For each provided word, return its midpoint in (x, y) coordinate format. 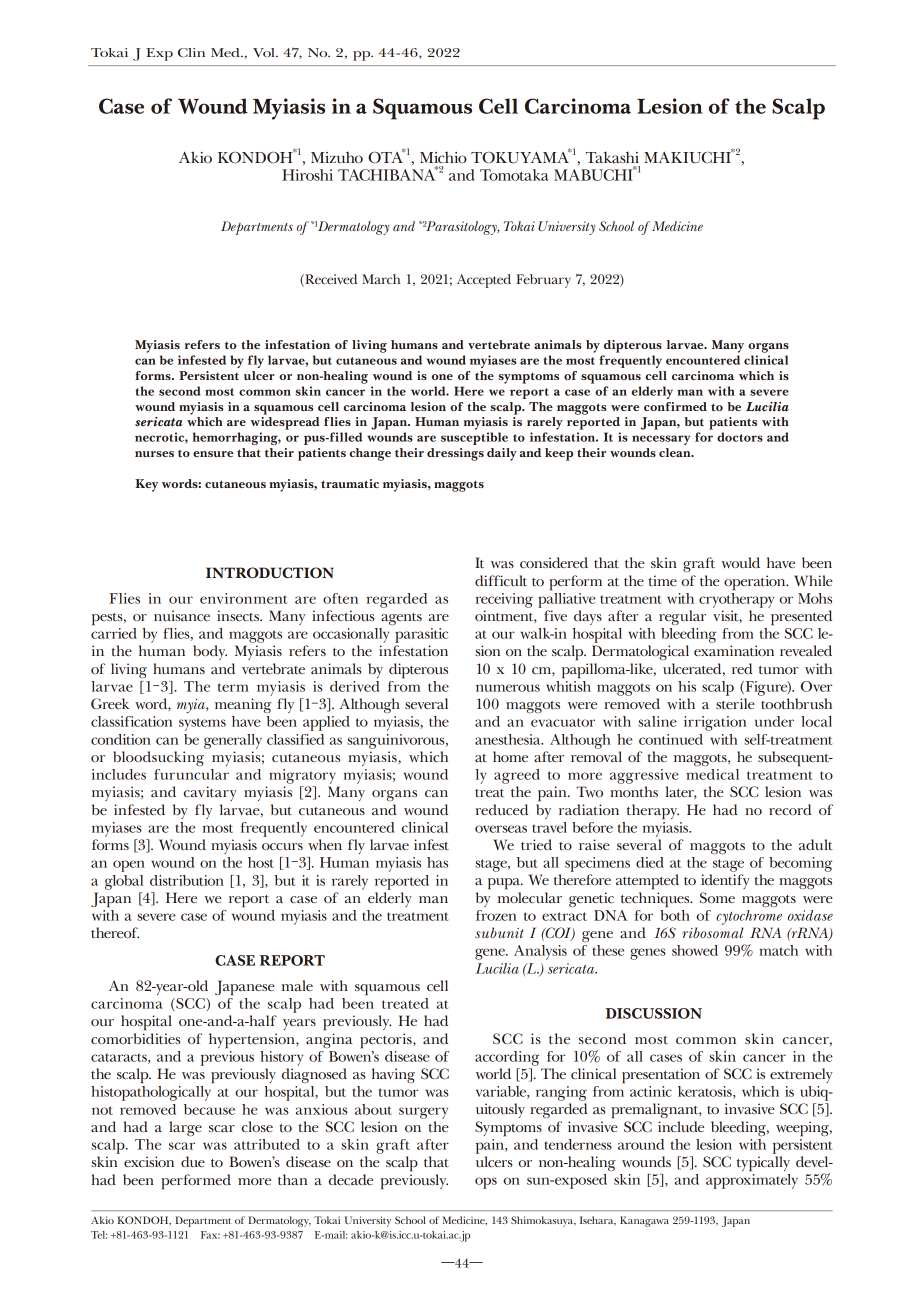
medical (712, 774)
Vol (265, 52)
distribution (187, 880)
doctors (740, 437)
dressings (455, 454)
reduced (502, 809)
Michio (443, 157)
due (193, 1161)
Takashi (612, 157)
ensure (213, 454)
